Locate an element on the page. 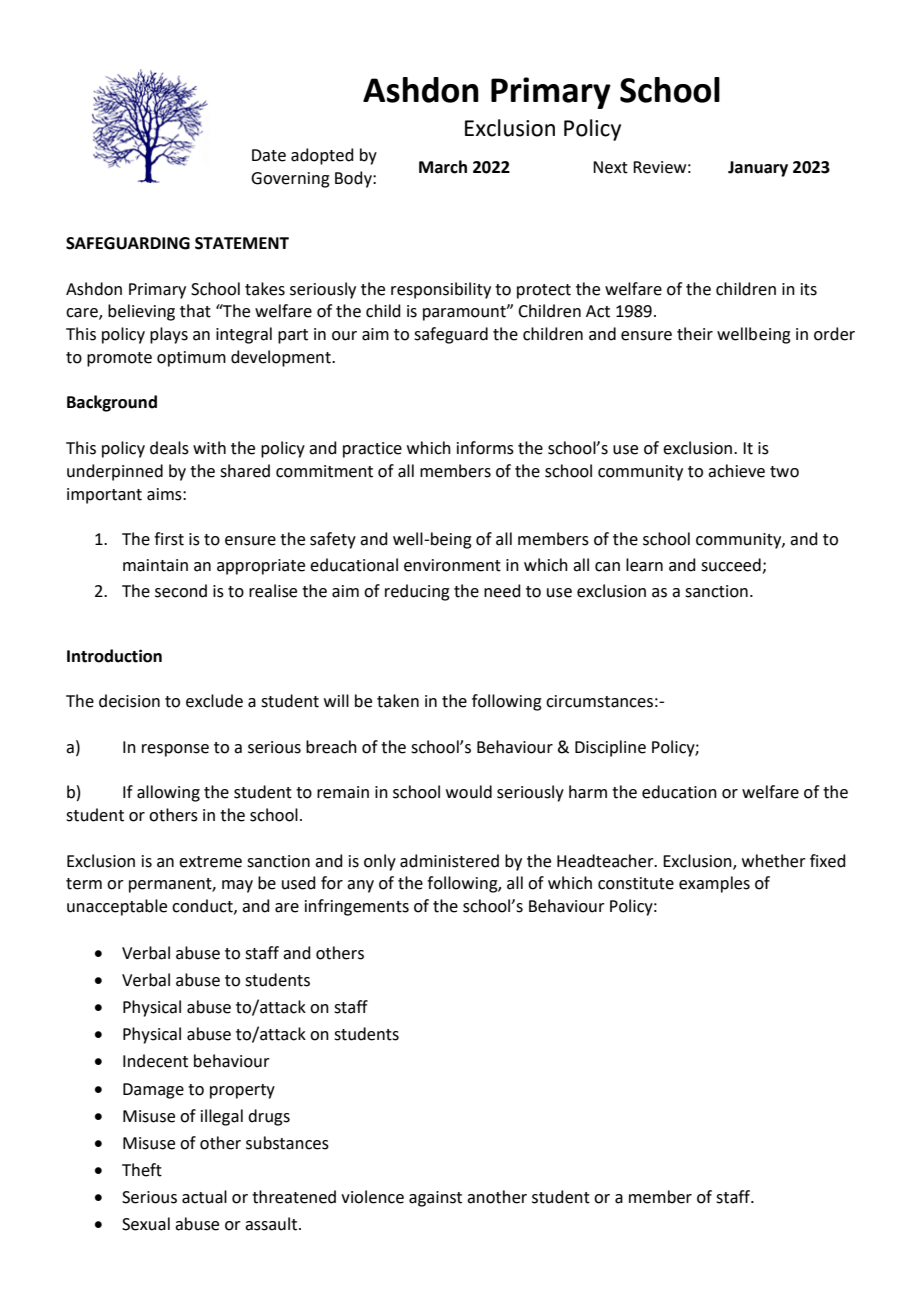 The image size is (924, 1308). STATEMENT is located at coordinates (242, 243).
